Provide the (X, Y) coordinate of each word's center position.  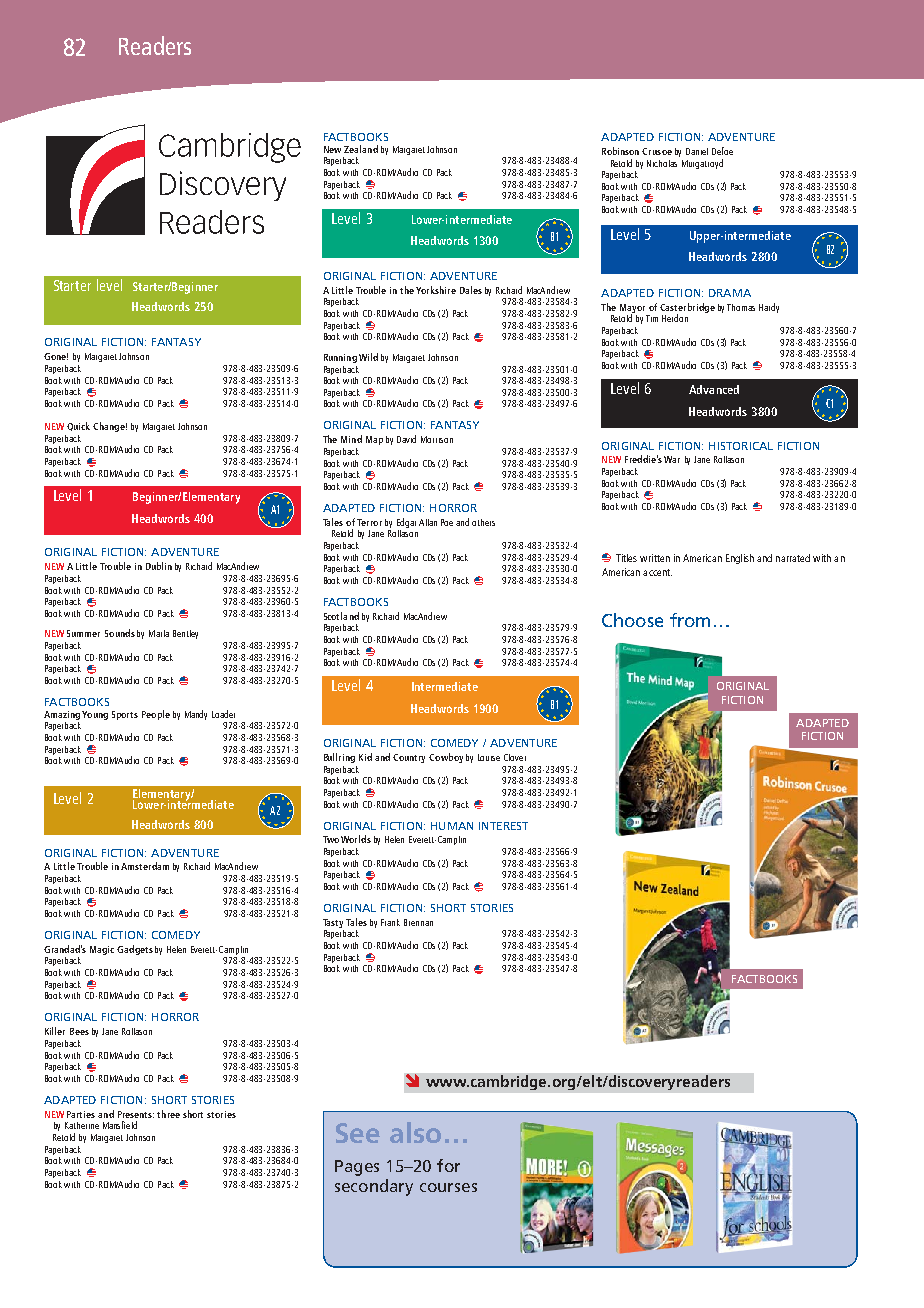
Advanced (714, 389)
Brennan (418, 922)
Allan (428, 522)
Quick (78, 426)
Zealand (361, 149)
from (690, 620)
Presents (136, 1114)
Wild (368, 357)
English (740, 559)
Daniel (697, 151)
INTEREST (503, 826)
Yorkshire (436, 290)
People (156, 715)
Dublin (159, 566)
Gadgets (135, 950)
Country (409, 758)
